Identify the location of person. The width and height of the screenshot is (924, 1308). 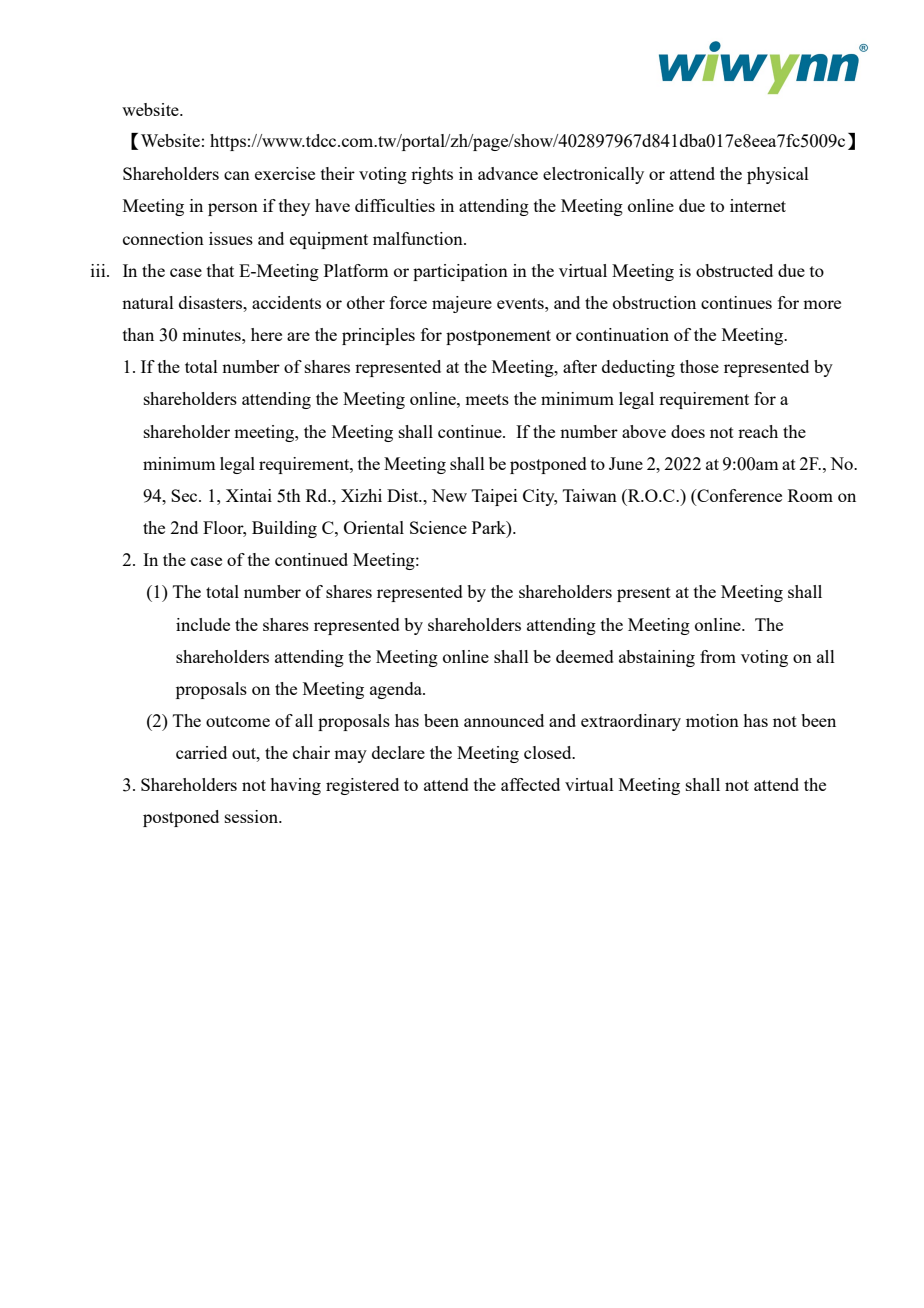
(233, 209).
